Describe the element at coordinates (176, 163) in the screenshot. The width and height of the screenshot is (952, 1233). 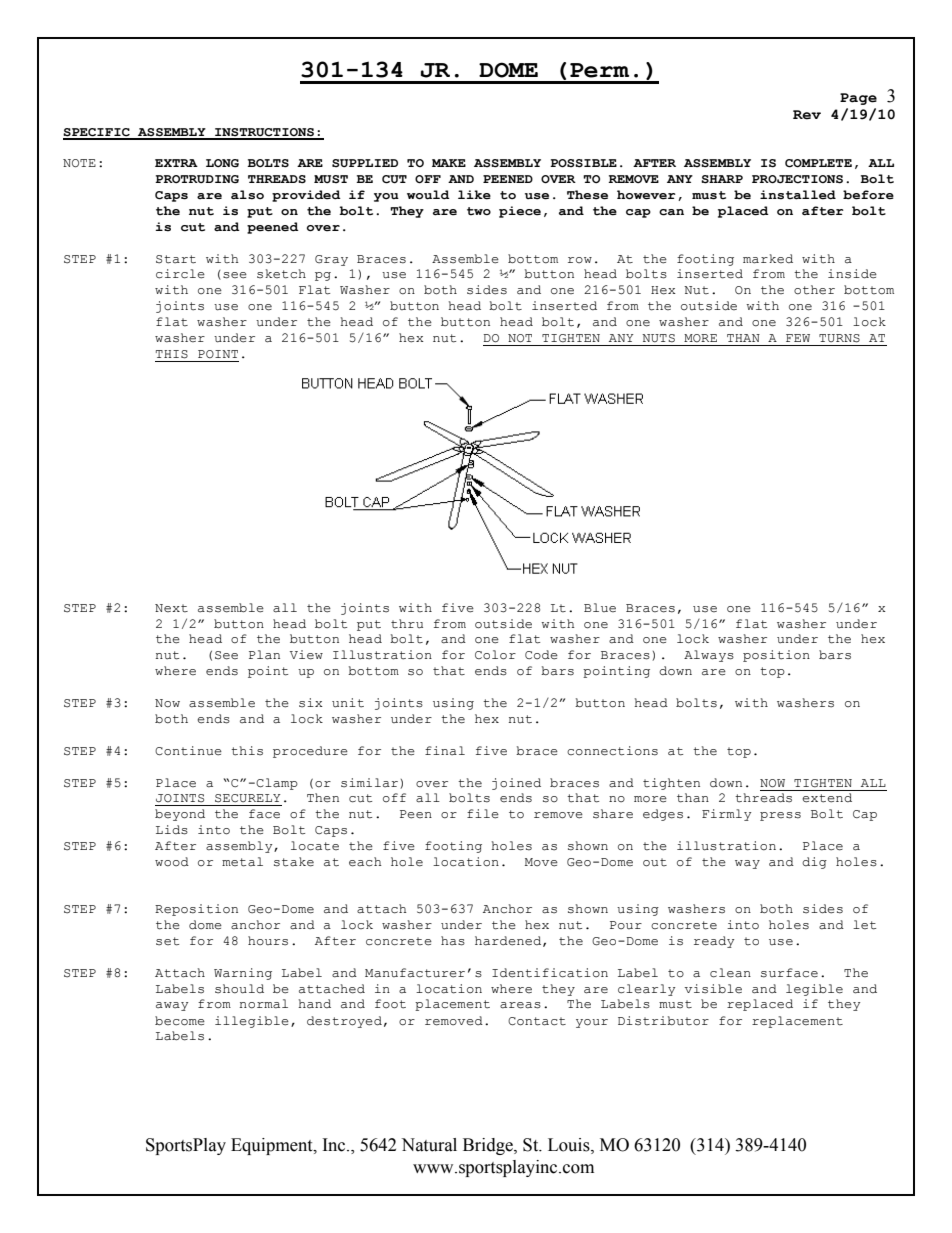
I see `EXTRA` at that location.
